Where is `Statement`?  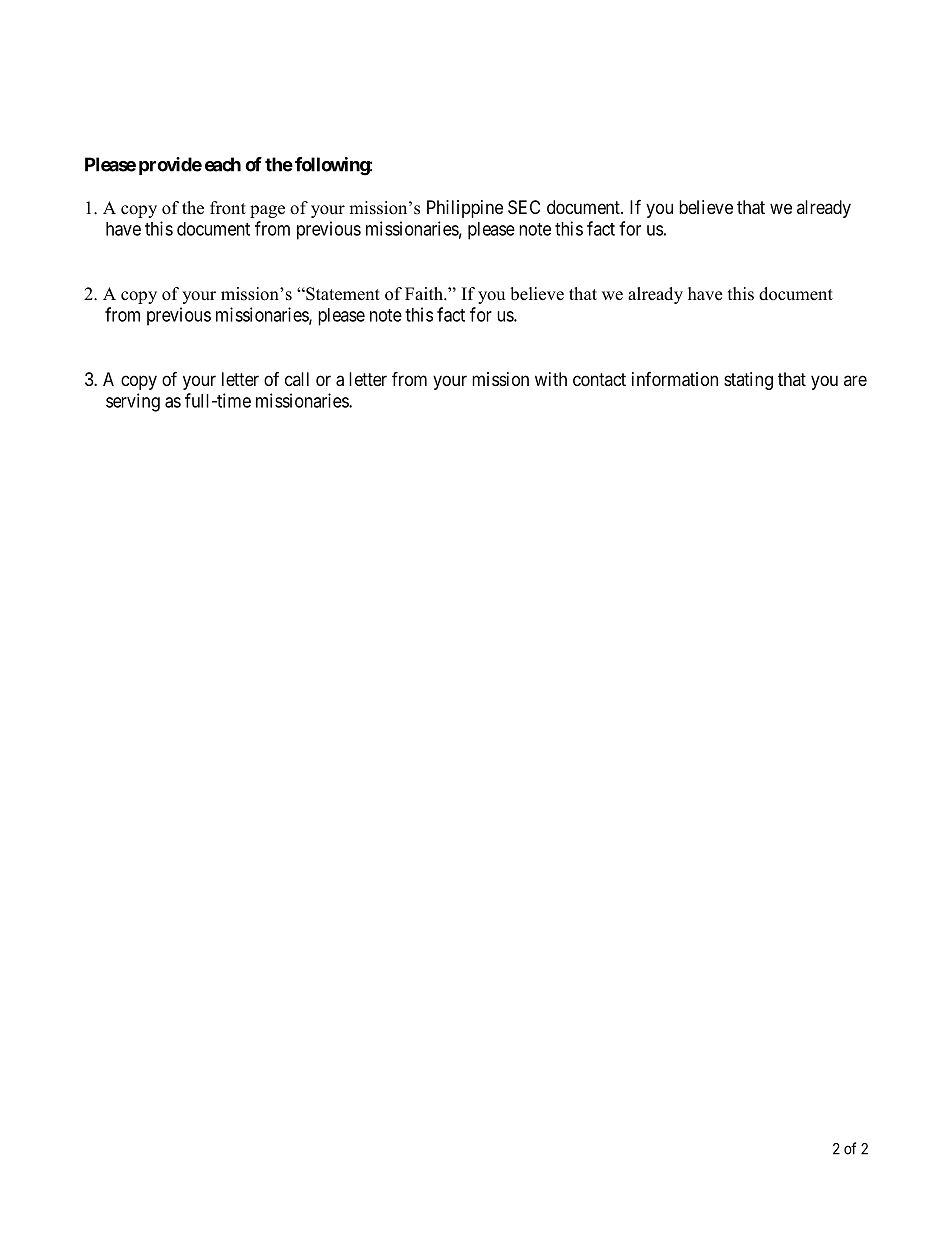 Statement is located at coordinates (342, 294).
